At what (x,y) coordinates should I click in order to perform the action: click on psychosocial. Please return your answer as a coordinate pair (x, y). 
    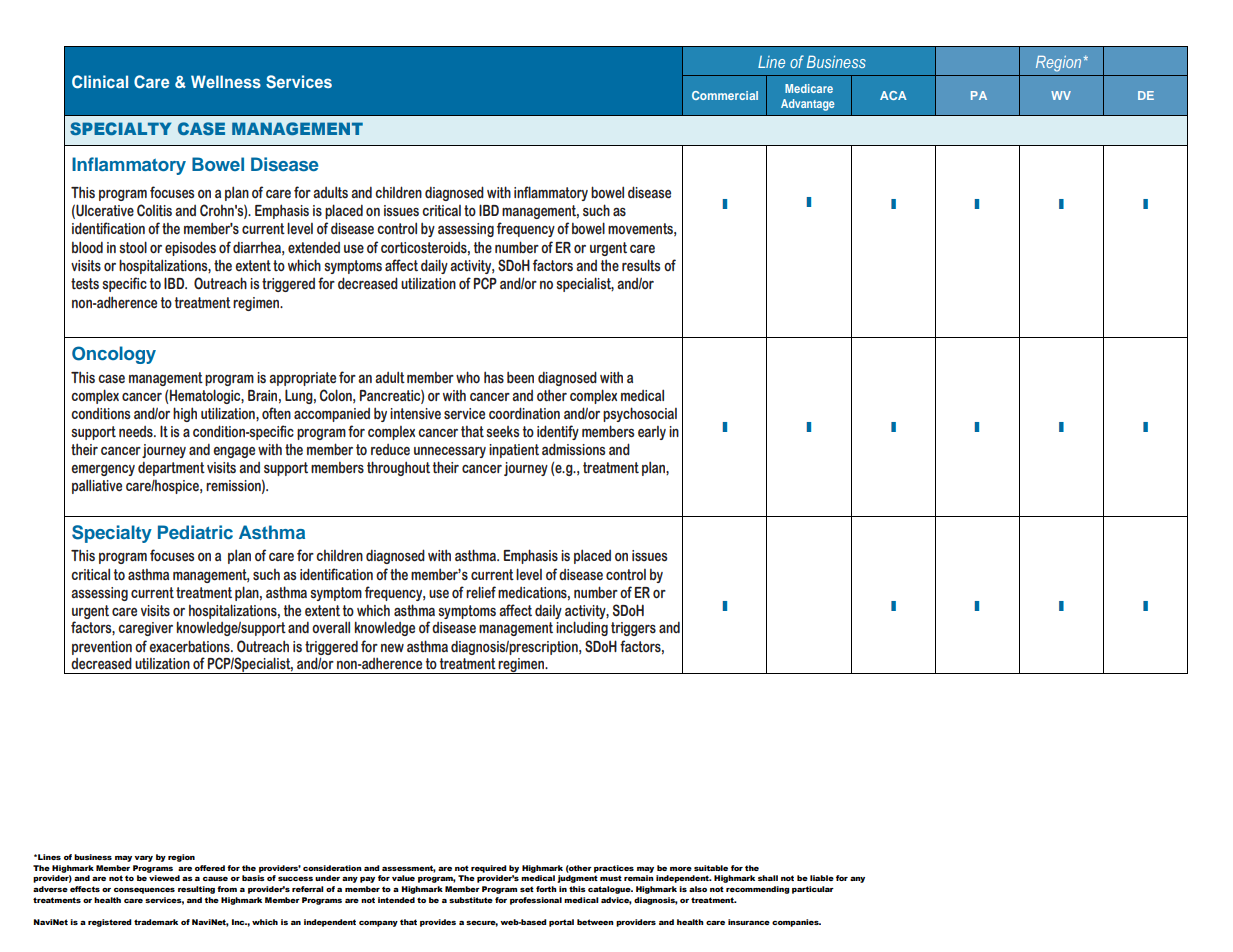
    Looking at the image, I should click on (640, 414).
